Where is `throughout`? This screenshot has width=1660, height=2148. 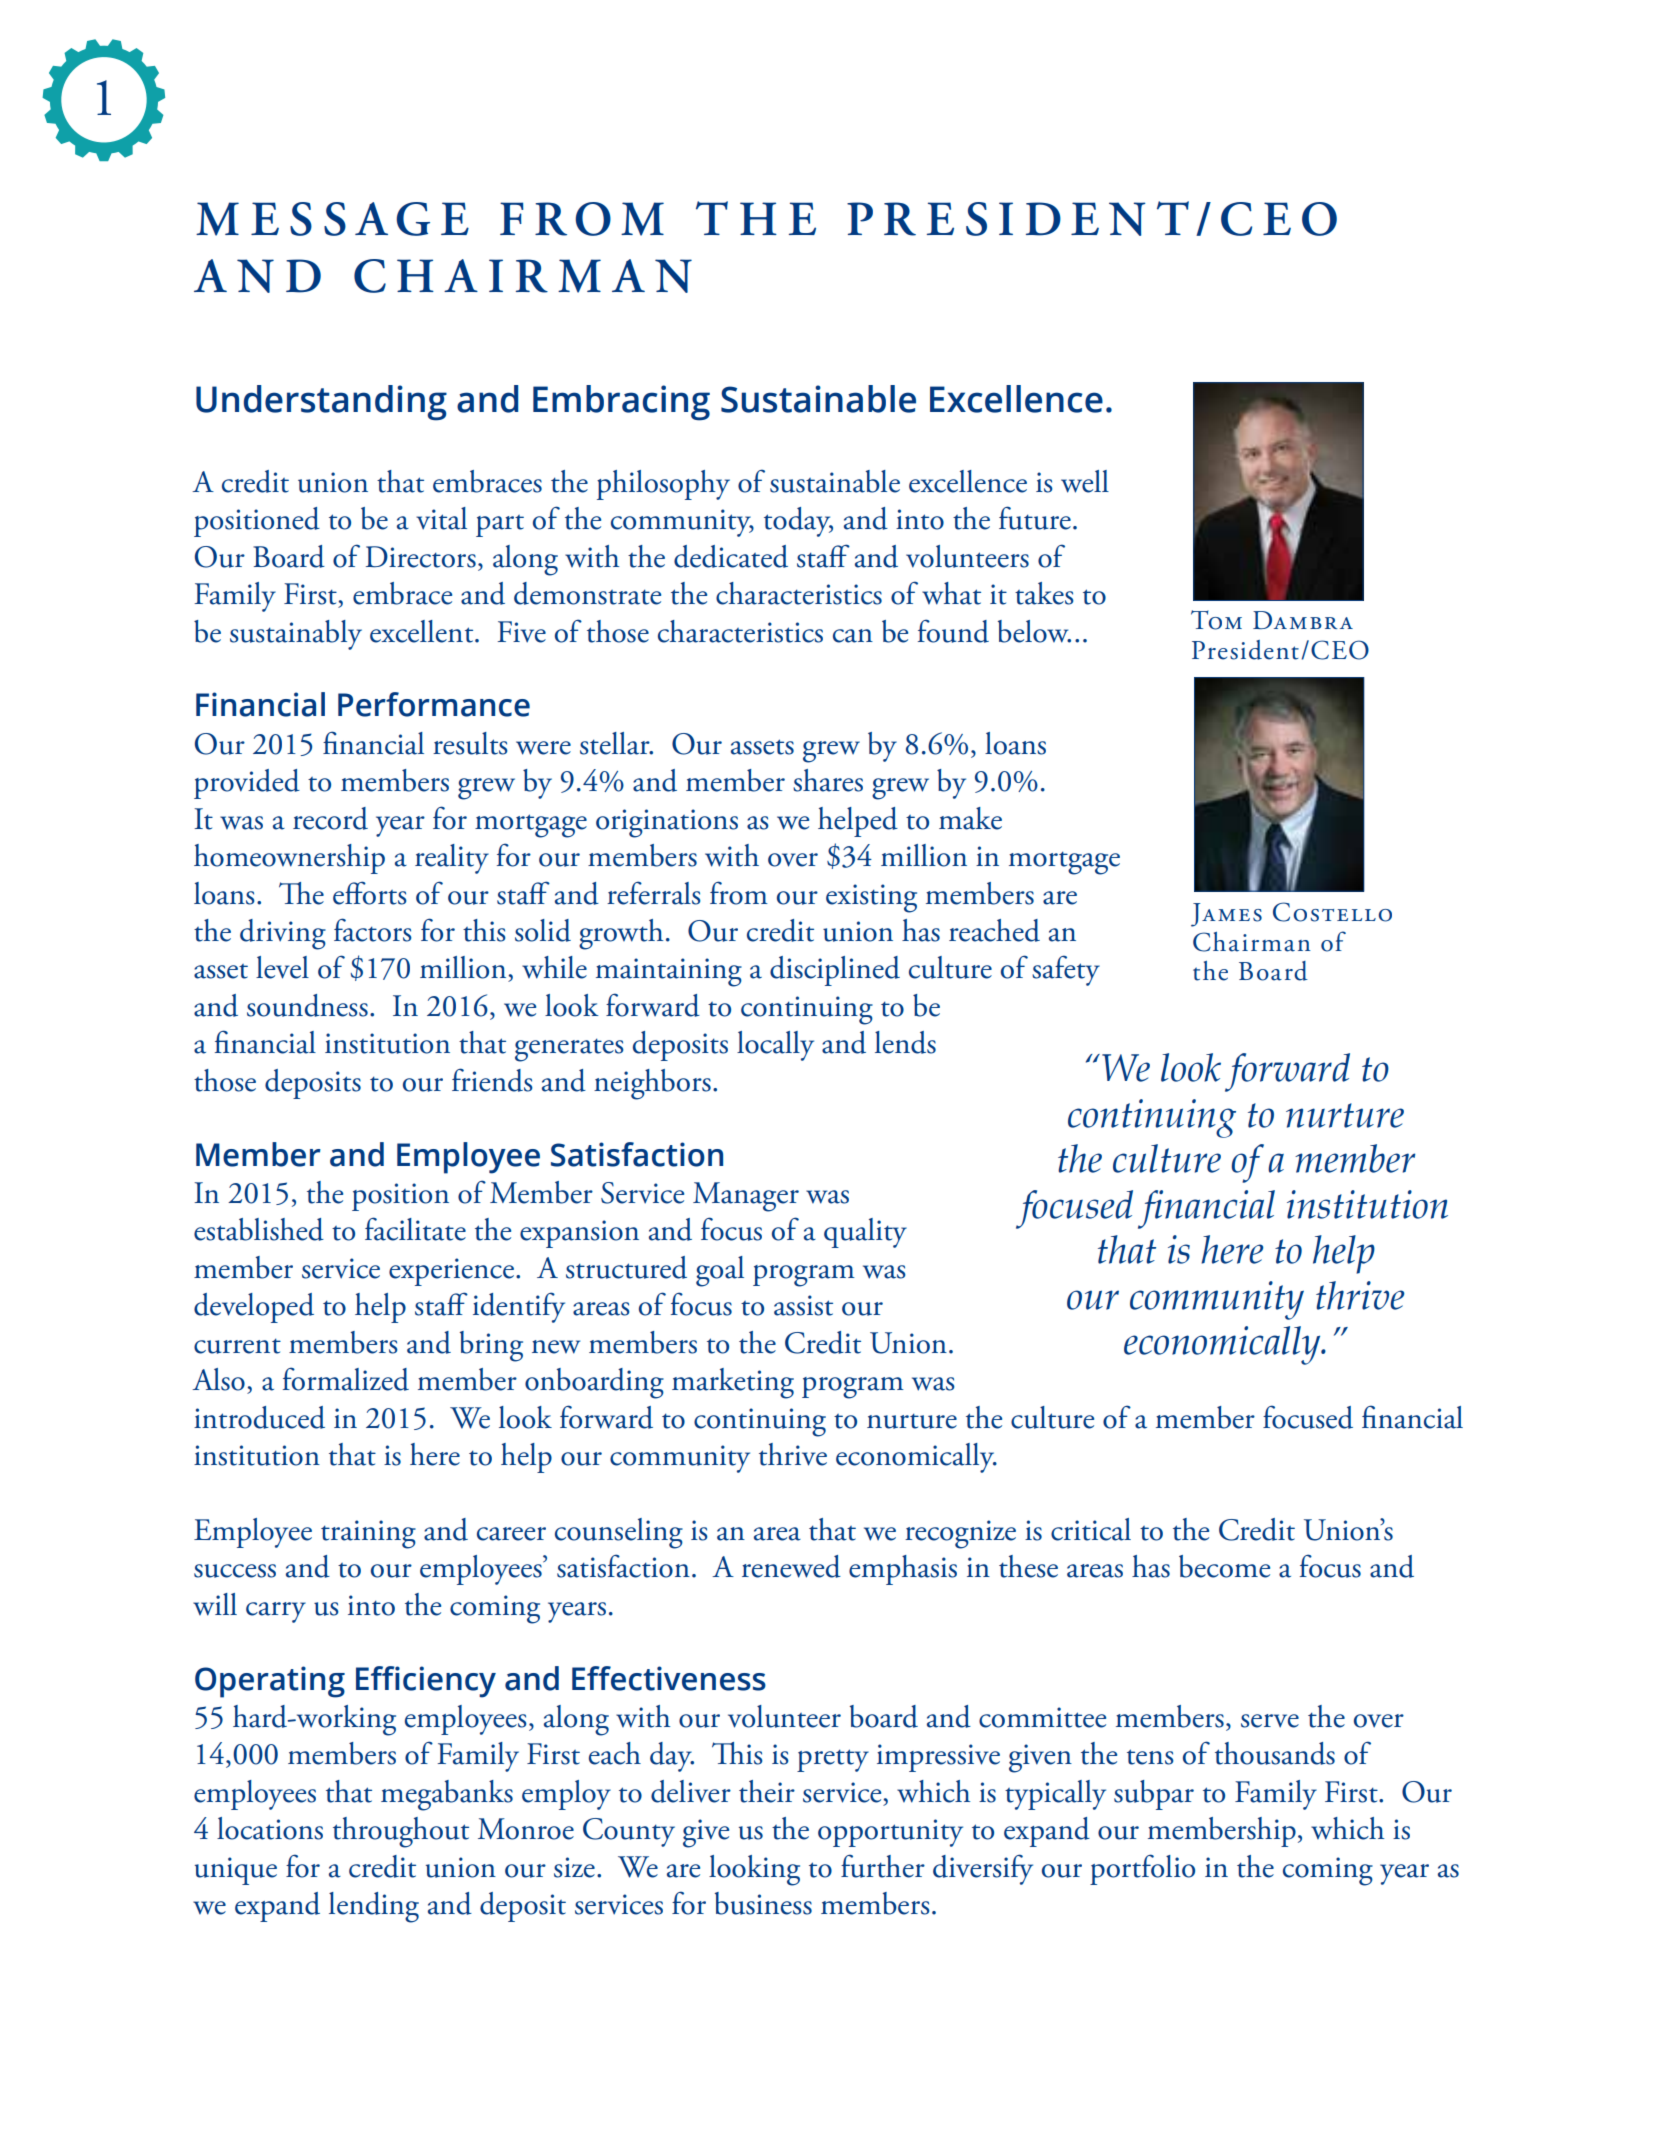
throughout is located at coordinates (401, 1832).
